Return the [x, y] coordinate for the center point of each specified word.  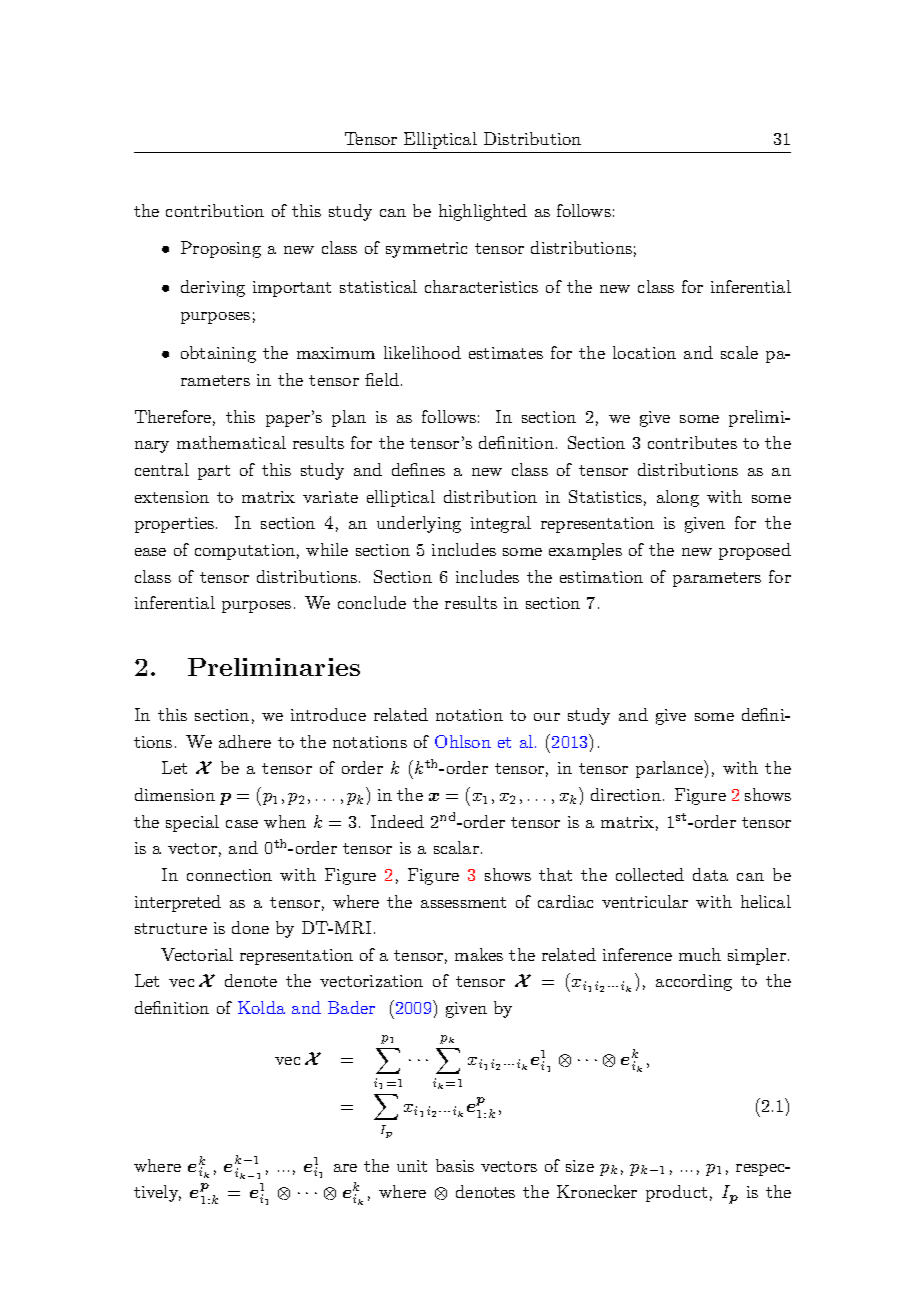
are [345, 1168]
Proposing [221, 249]
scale [739, 352]
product [676, 1193]
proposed [755, 551]
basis [455, 1165]
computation [245, 552]
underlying [419, 524]
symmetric [426, 250]
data [710, 874]
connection [229, 875]
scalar [456, 847]
